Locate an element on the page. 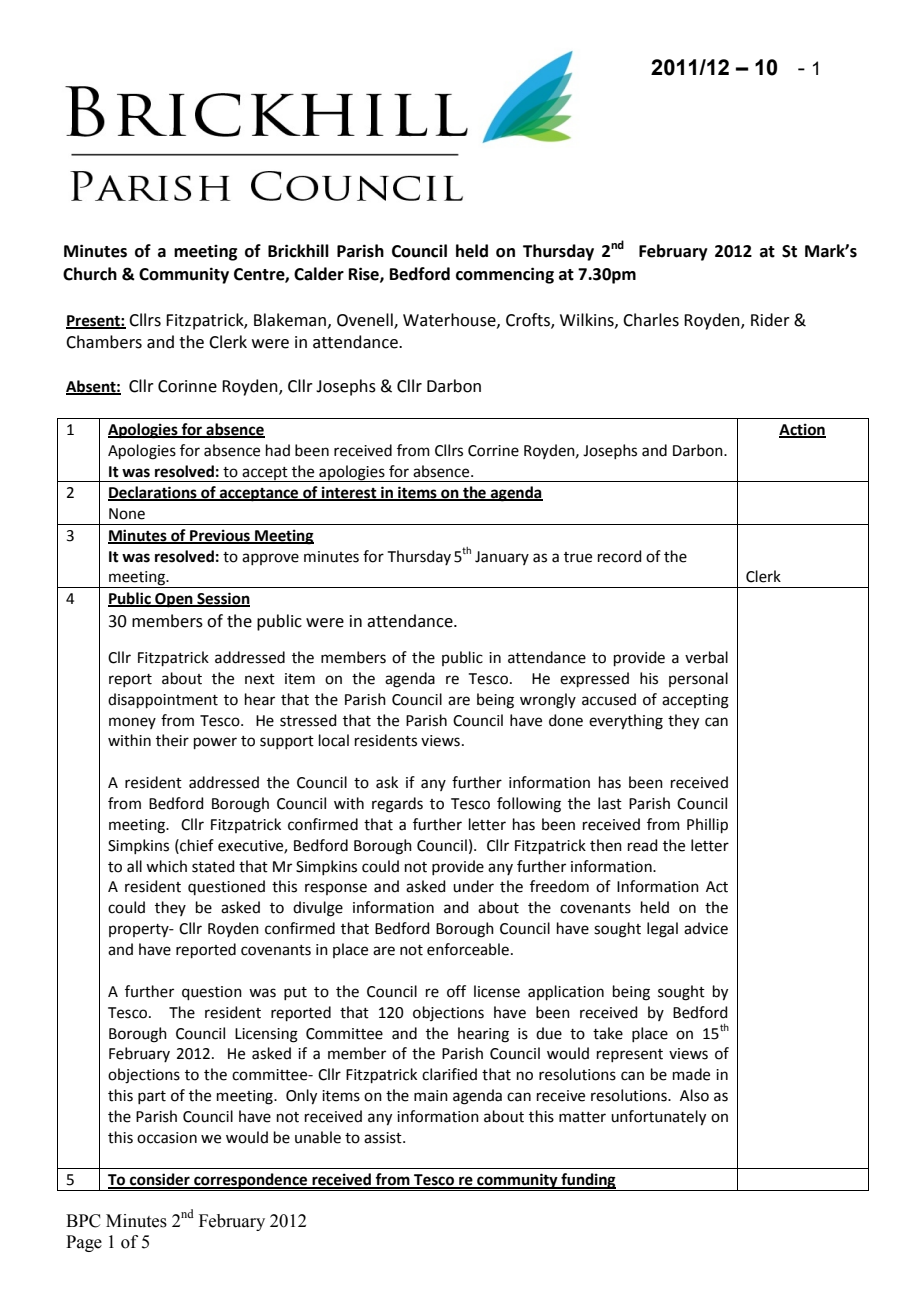  January is located at coordinates (502, 558).
